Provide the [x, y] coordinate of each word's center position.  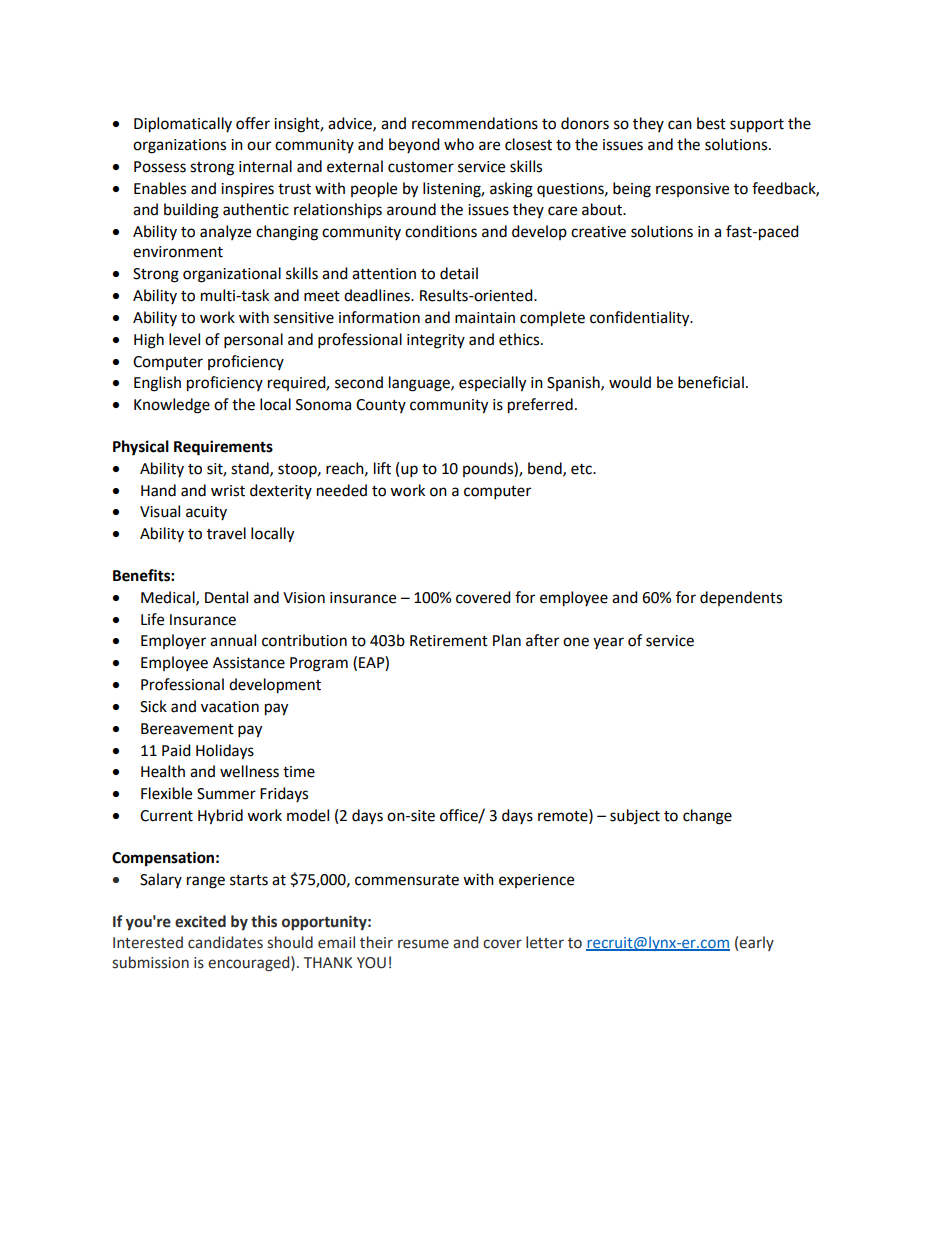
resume [423, 944]
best [711, 123]
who [459, 144]
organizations [179, 146]
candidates [225, 942]
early [756, 943]
